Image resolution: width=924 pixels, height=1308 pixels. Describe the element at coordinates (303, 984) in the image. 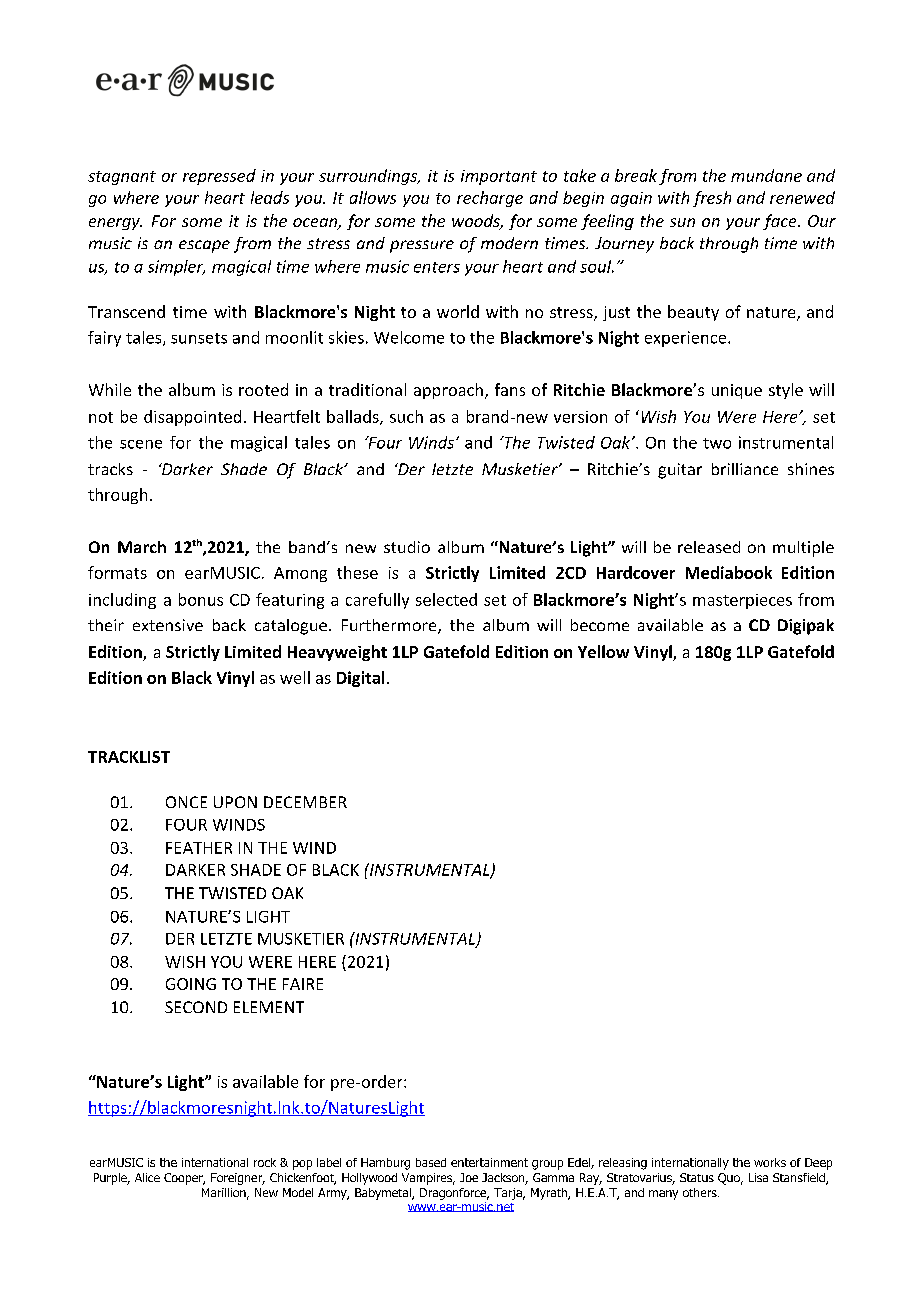

I see `FAIRE` at that location.
